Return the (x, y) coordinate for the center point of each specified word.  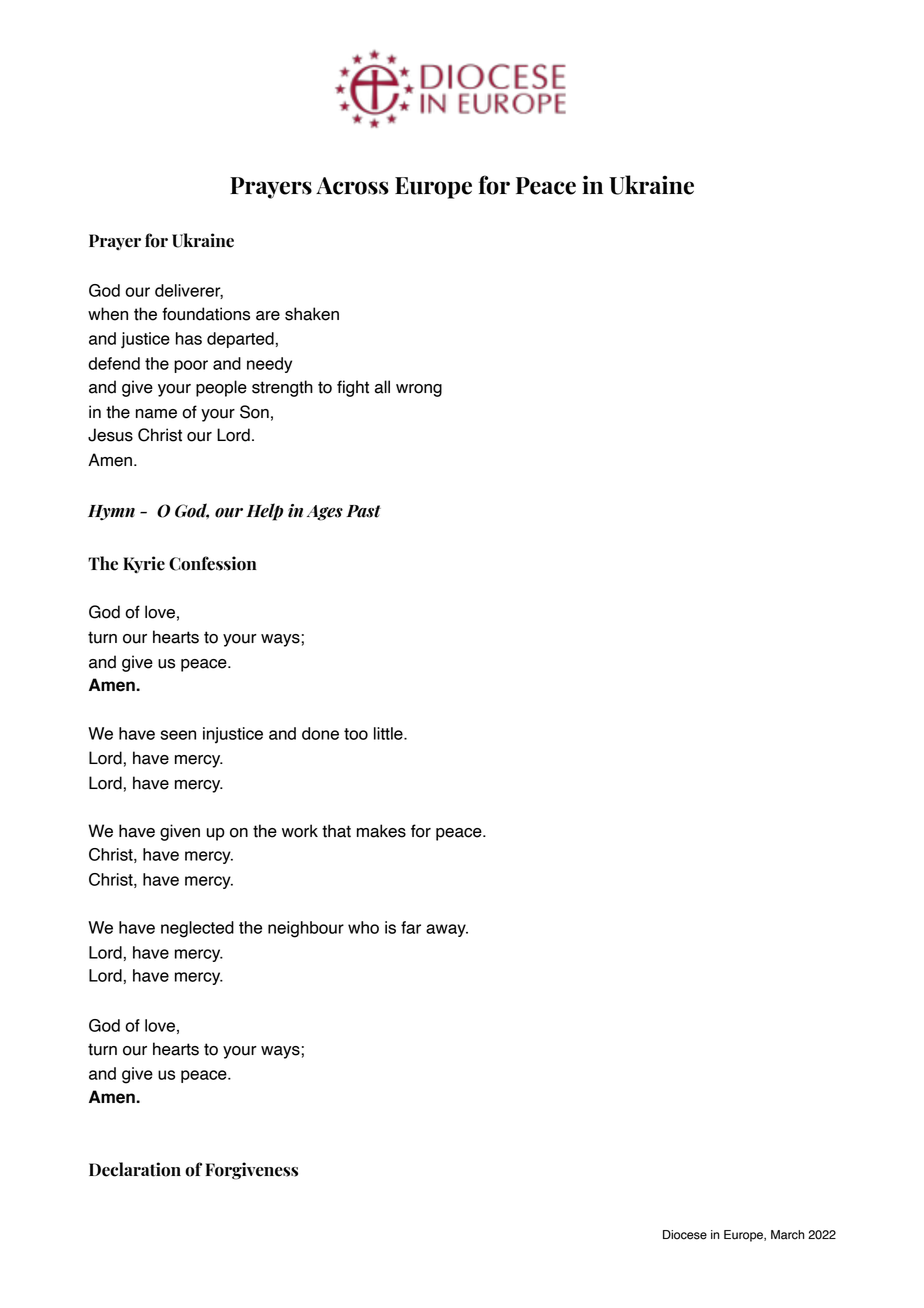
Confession (213, 563)
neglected (197, 929)
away (447, 930)
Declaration (135, 1169)
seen (178, 735)
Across (352, 186)
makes (381, 831)
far (411, 927)
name (156, 414)
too (356, 734)
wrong (419, 390)
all (382, 387)
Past (363, 511)
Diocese (685, 1235)
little (389, 733)
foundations (206, 314)
